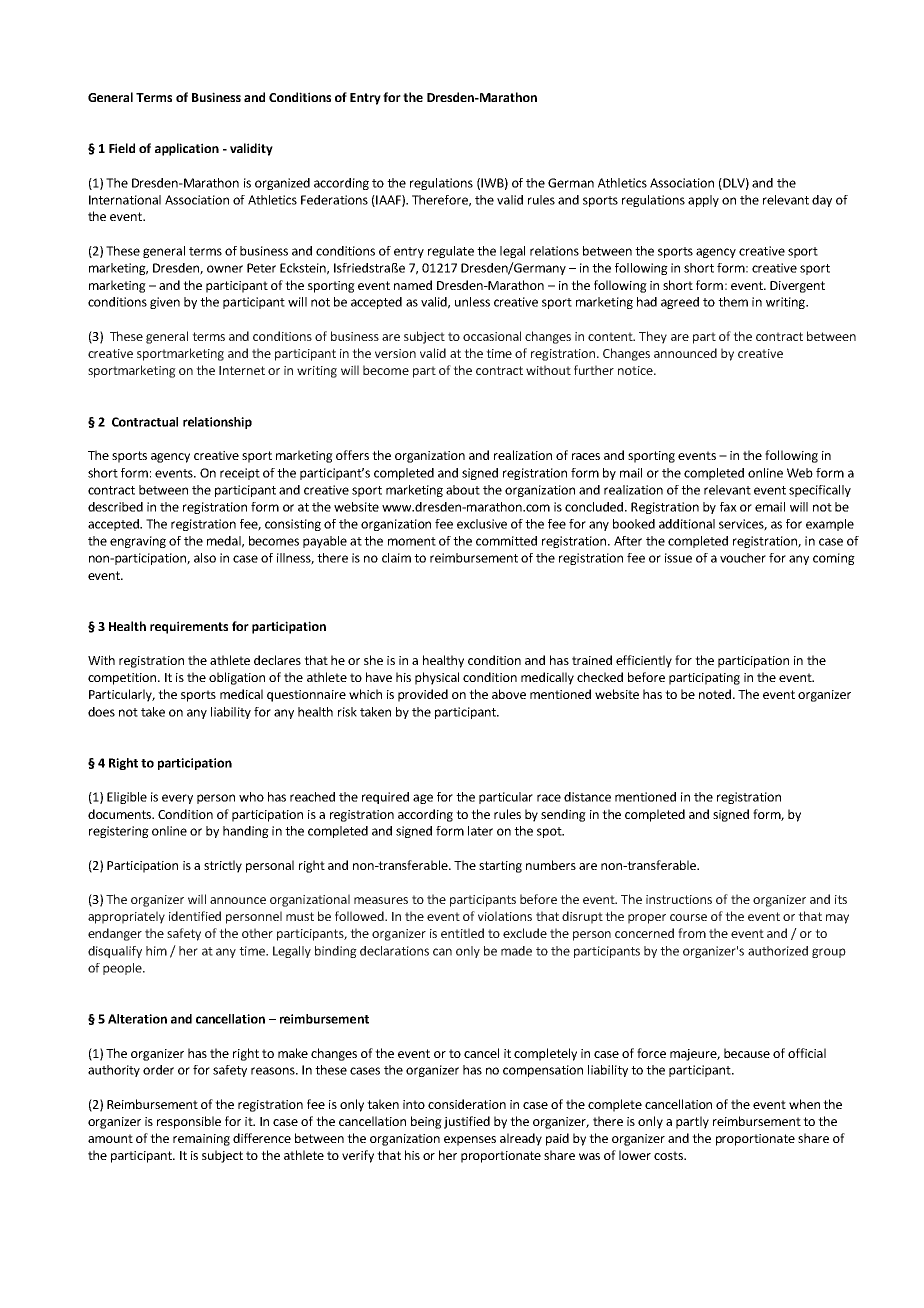 This screenshot has width=924, height=1308. What do you see at coordinates (189, 627) in the screenshot?
I see `requirements` at bounding box center [189, 627].
